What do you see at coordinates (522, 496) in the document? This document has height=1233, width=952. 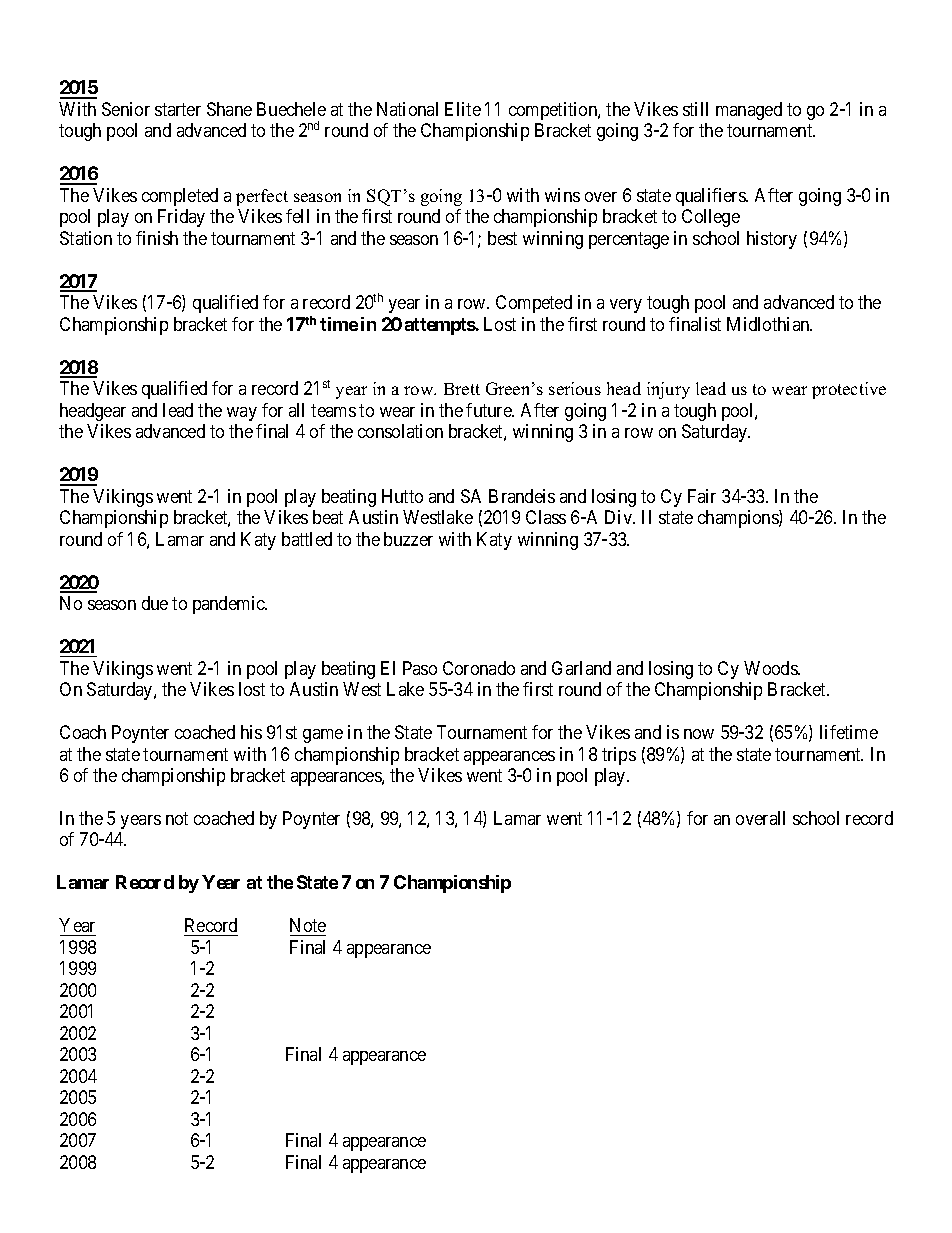 I see `Brandeis` at bounding box center [522, 496].
